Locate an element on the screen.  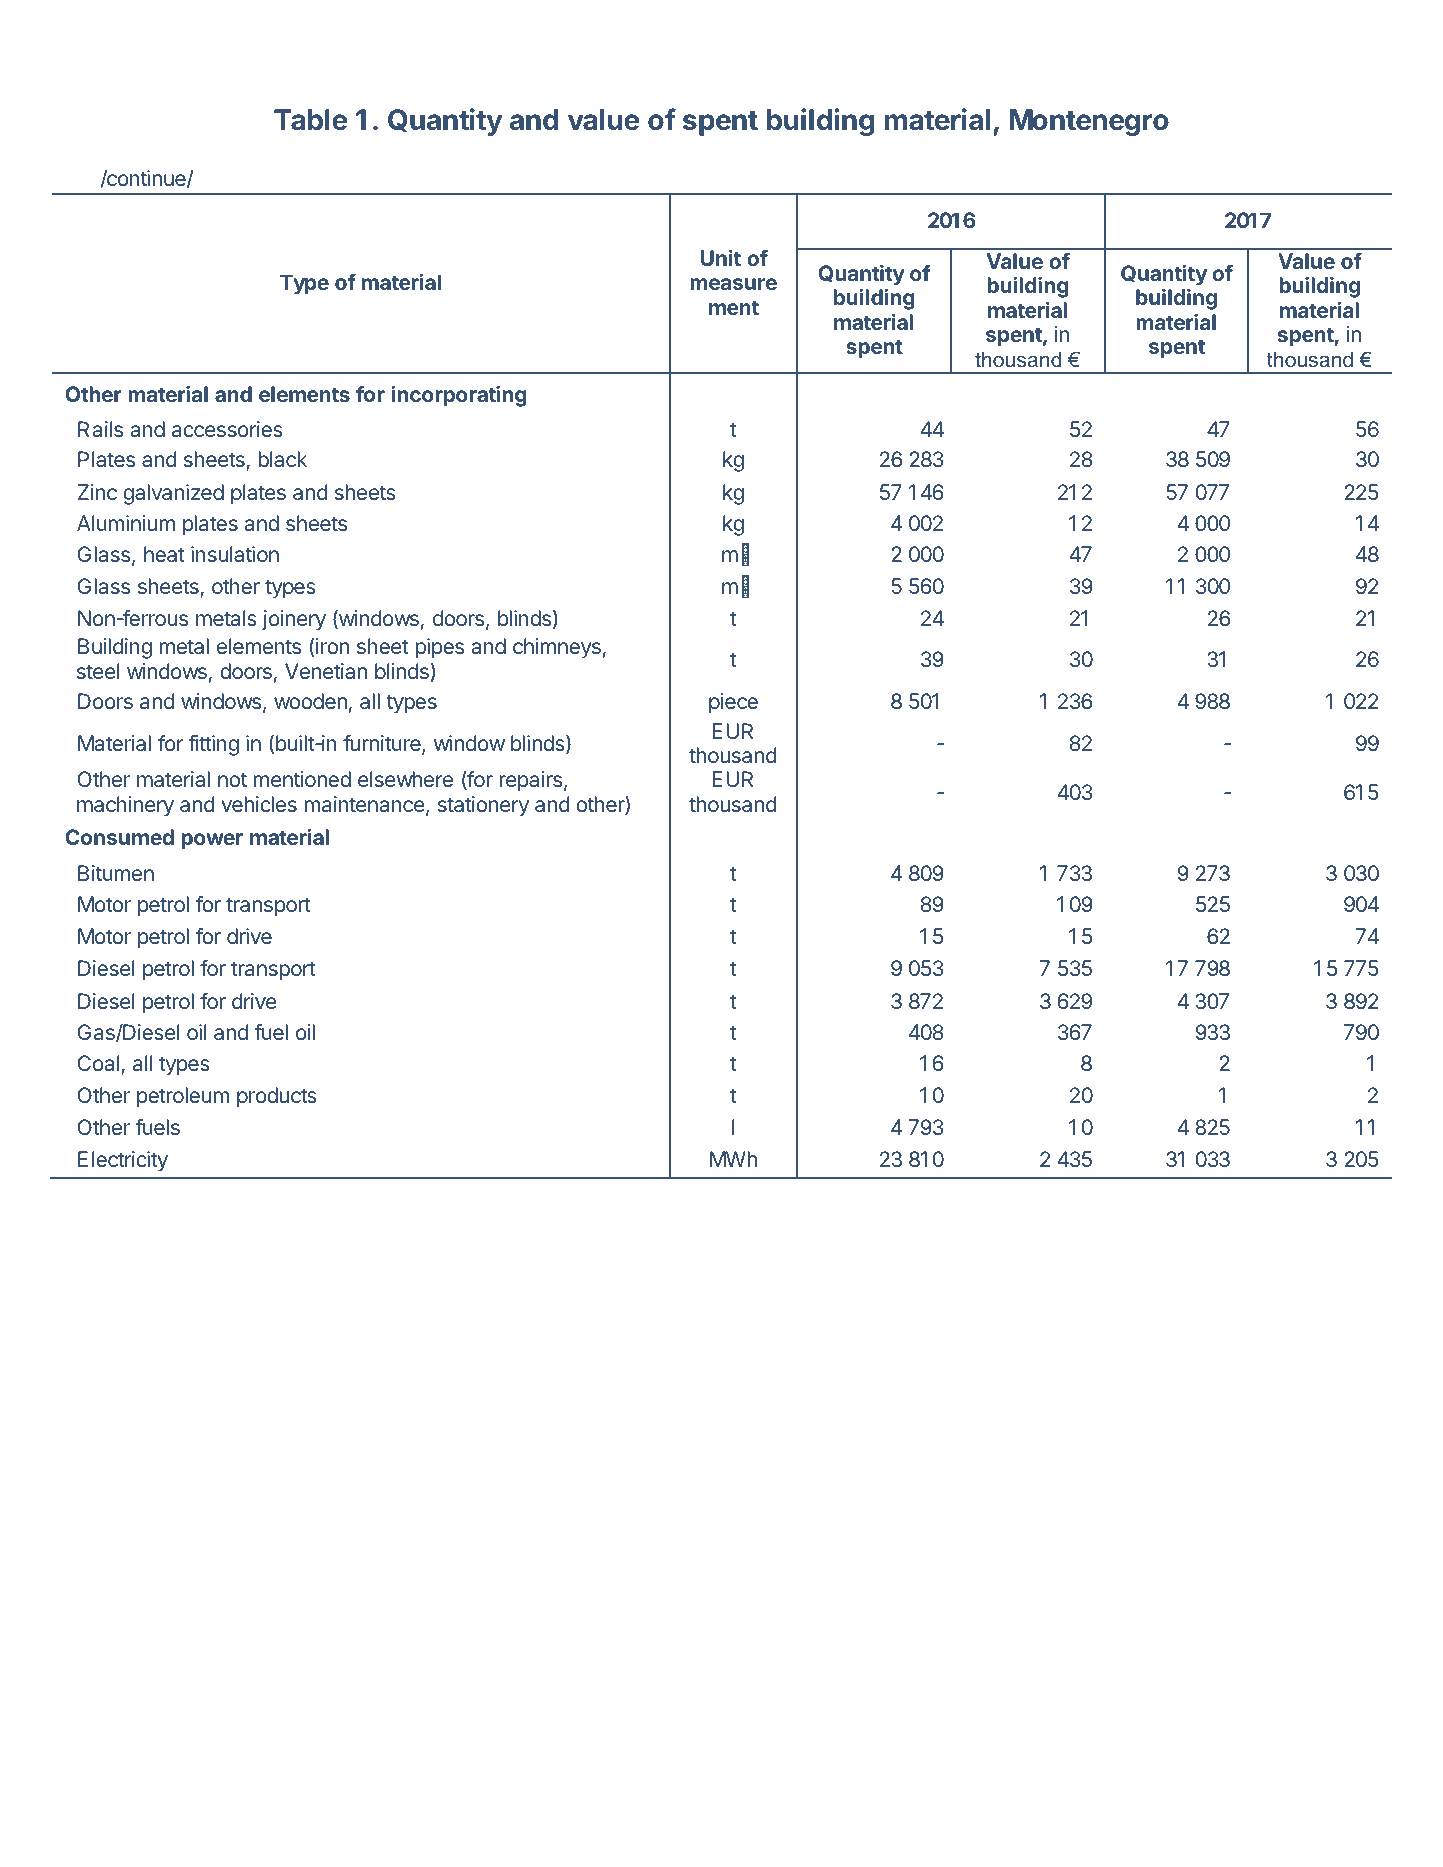
measure is located at coordinates (733, 284).
